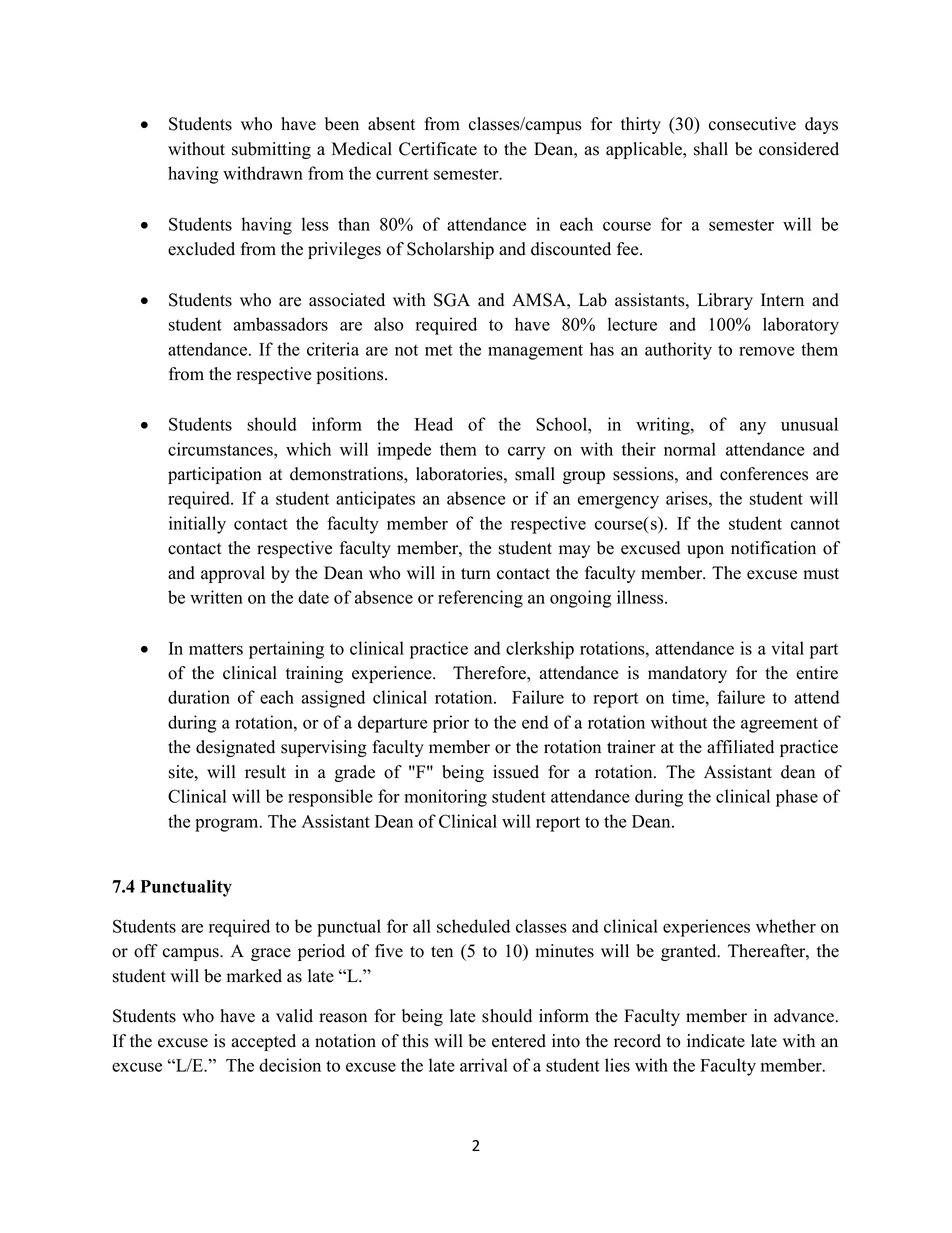 The width and height of the screenshot is (952, 1233). What do you see at coordinates (519, 1041) in the screenshot?
I see `entered` at bounding box center [519, 1041].
